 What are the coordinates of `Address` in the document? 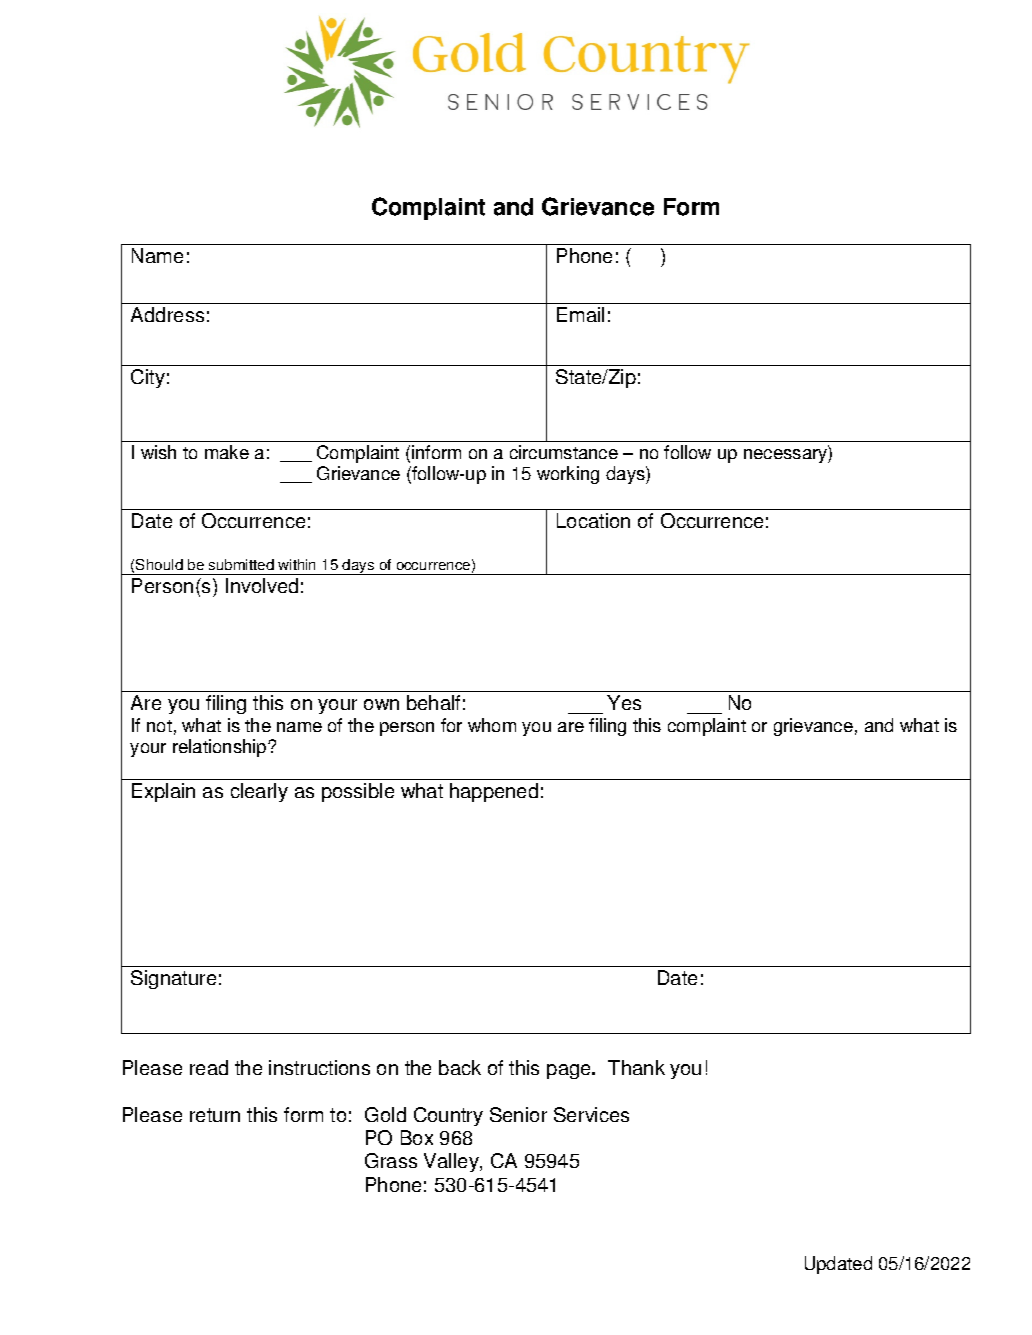 It's located at (167, 314).
